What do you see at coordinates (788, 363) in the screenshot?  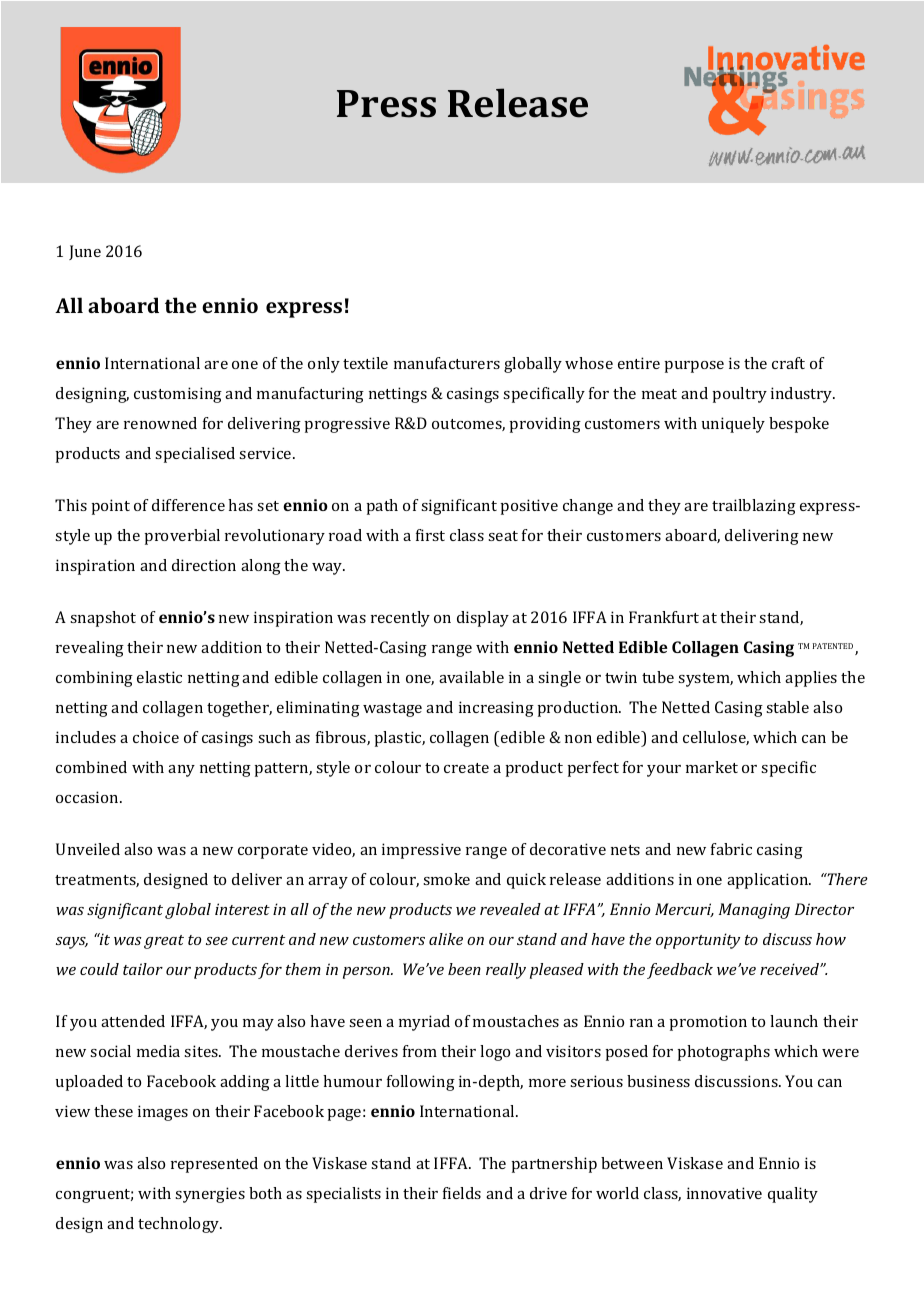 I see `craft` at bounding box center [788, 363].
